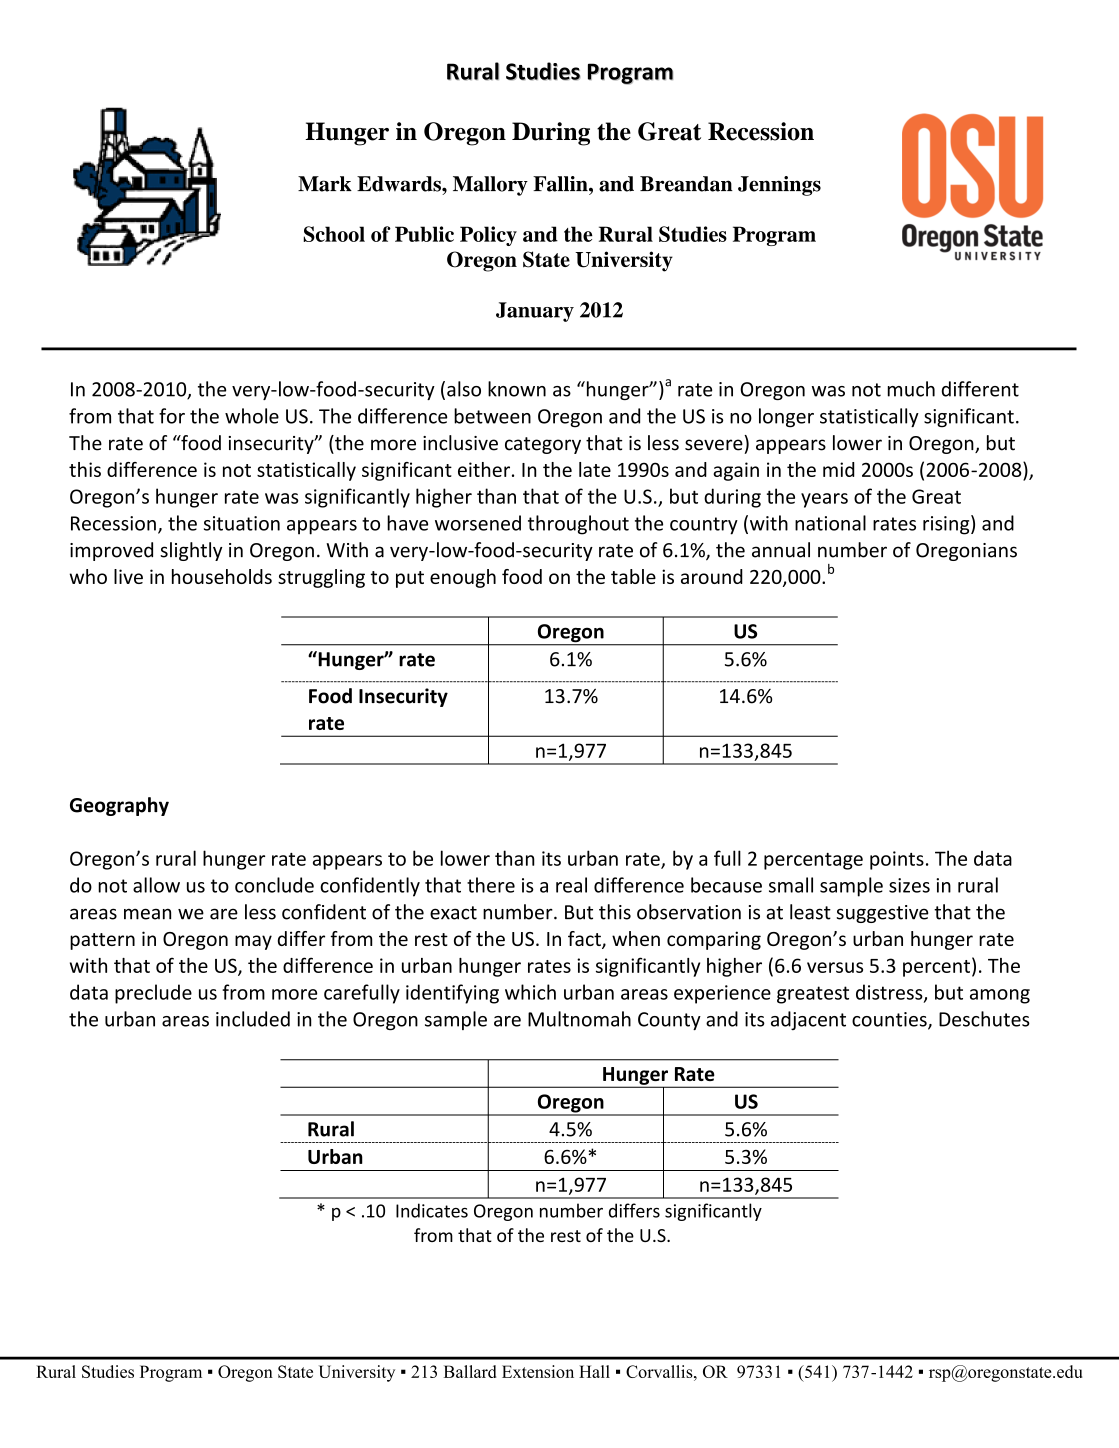 The height and width of the screenshot is (1448, 1119). Describe the element at coordinates (253, 942) in the screenshot. I see `may` at that location.
